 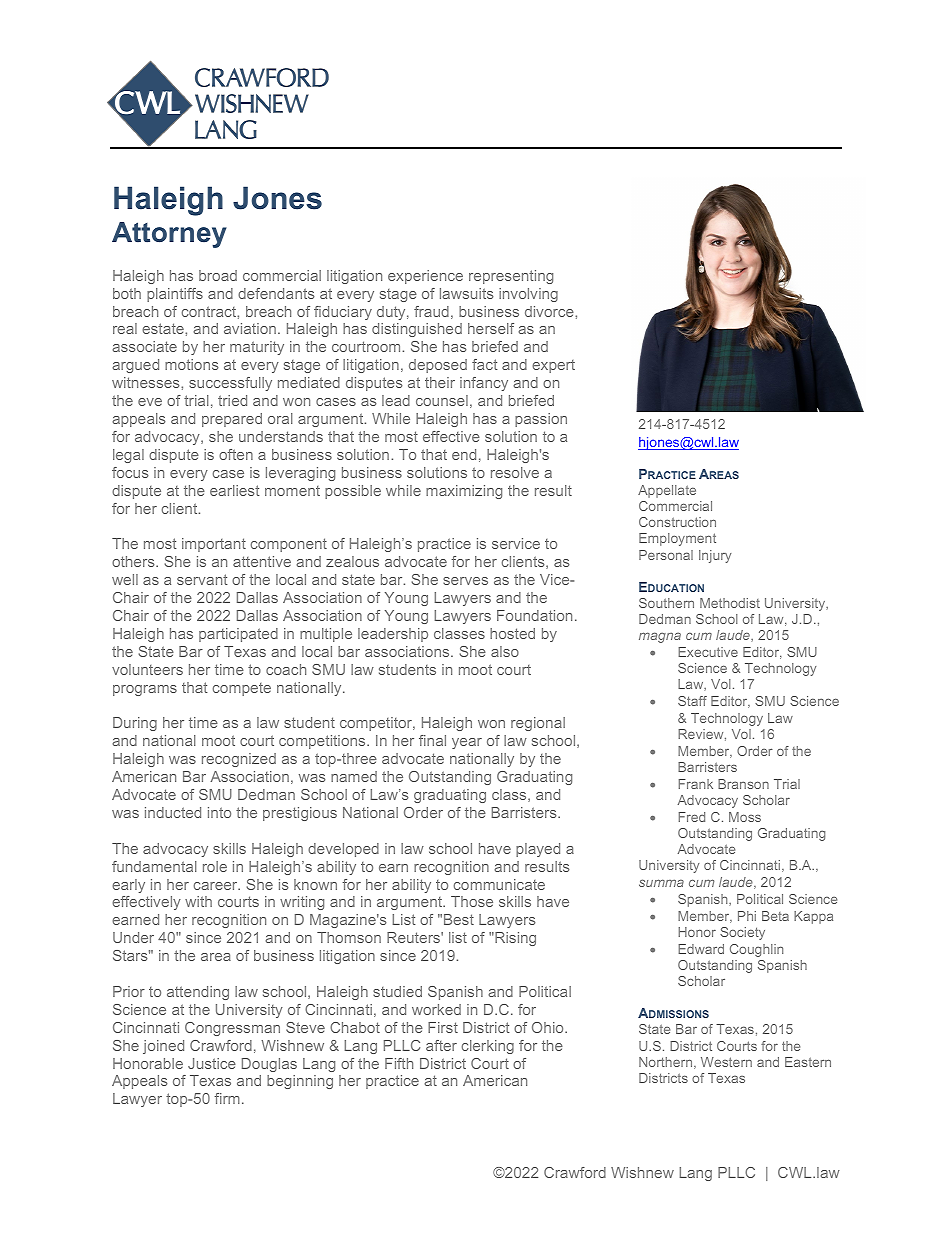 What do you see at coordinates (511, 277) in the page?
I see `representing` at bounding box center [511, 277].
